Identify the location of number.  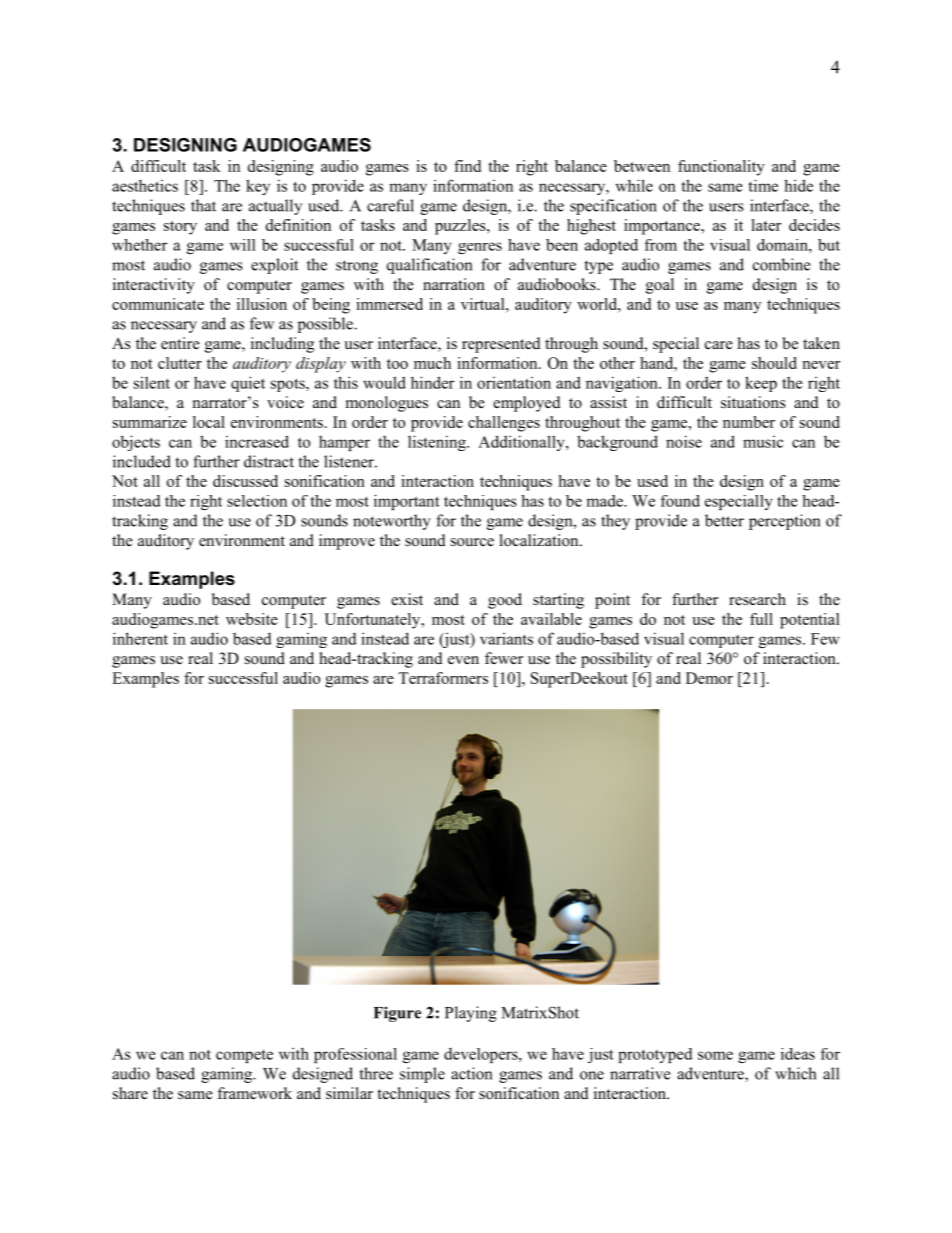
(749, 422).
